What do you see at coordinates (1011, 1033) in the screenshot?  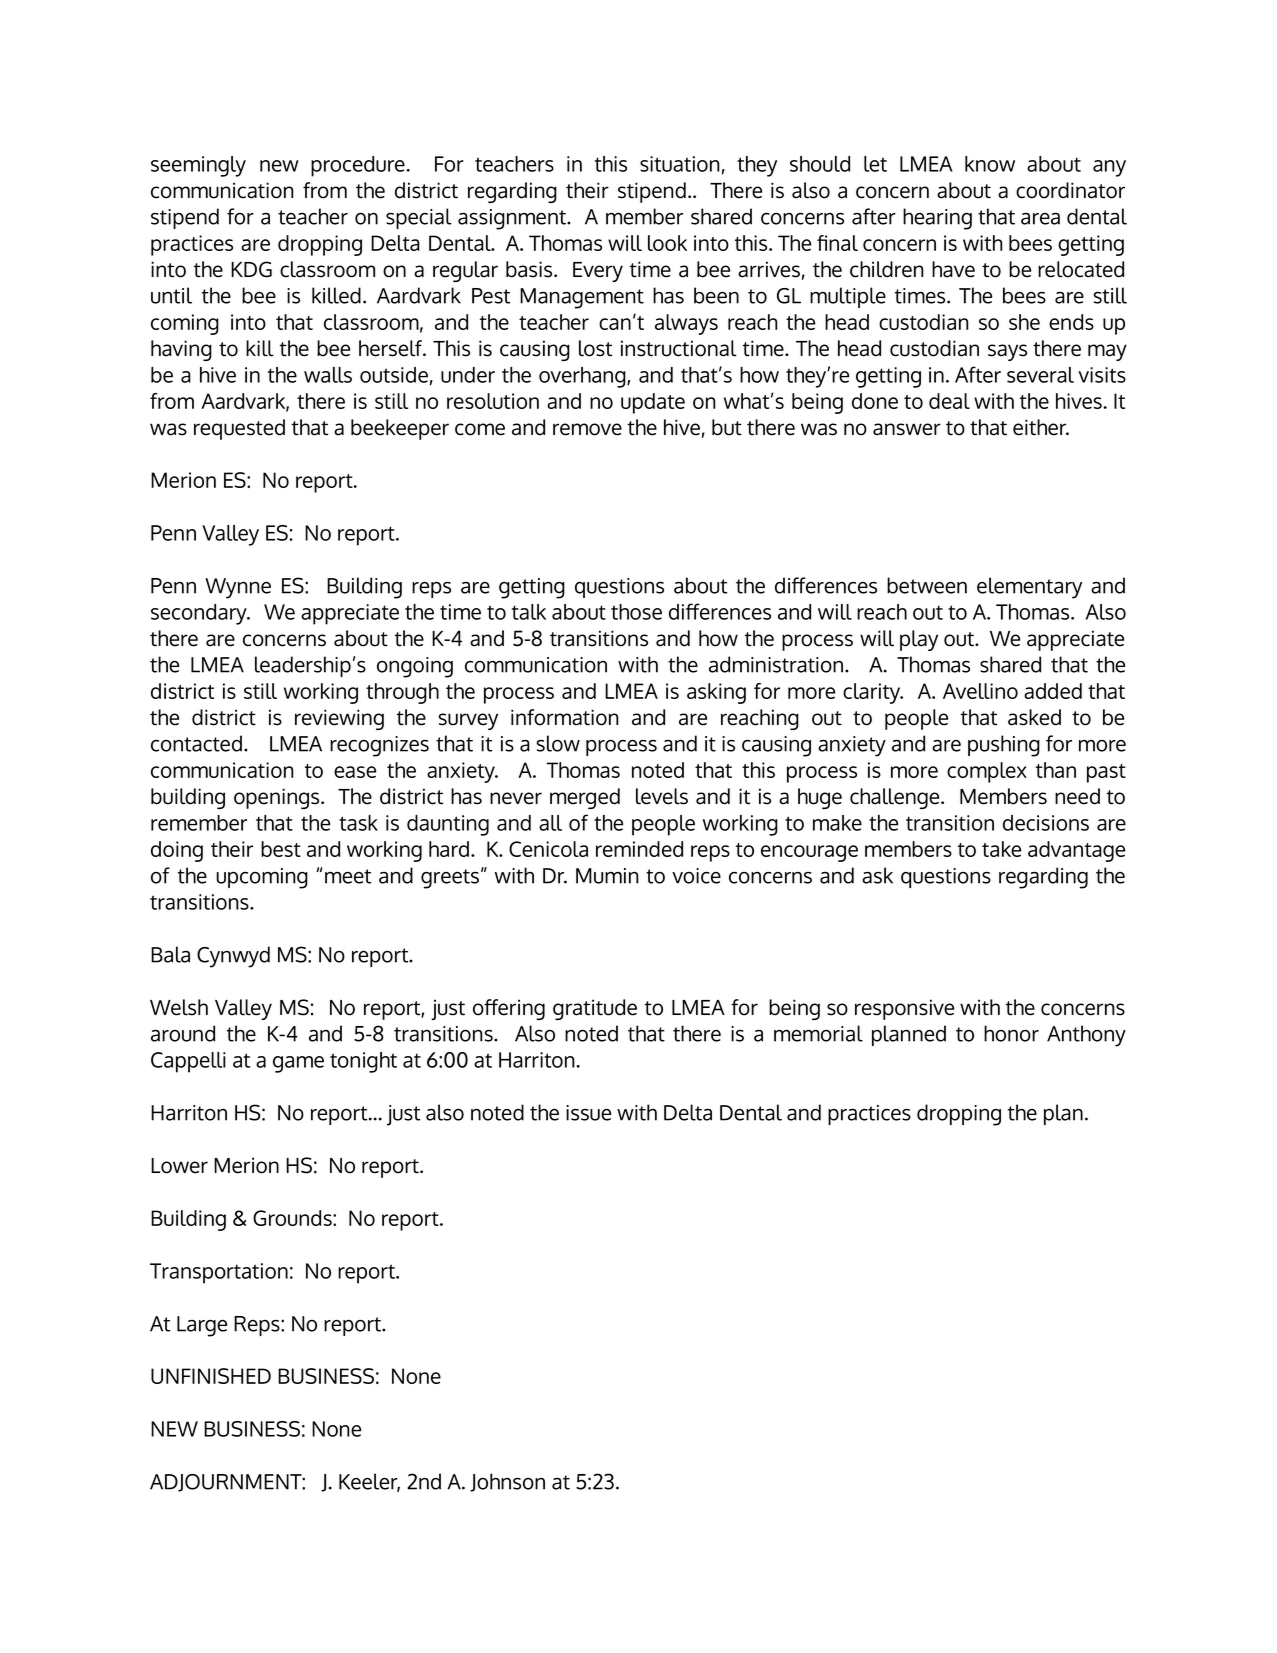 I see `honor` at bounding box center [1011, 1033].
